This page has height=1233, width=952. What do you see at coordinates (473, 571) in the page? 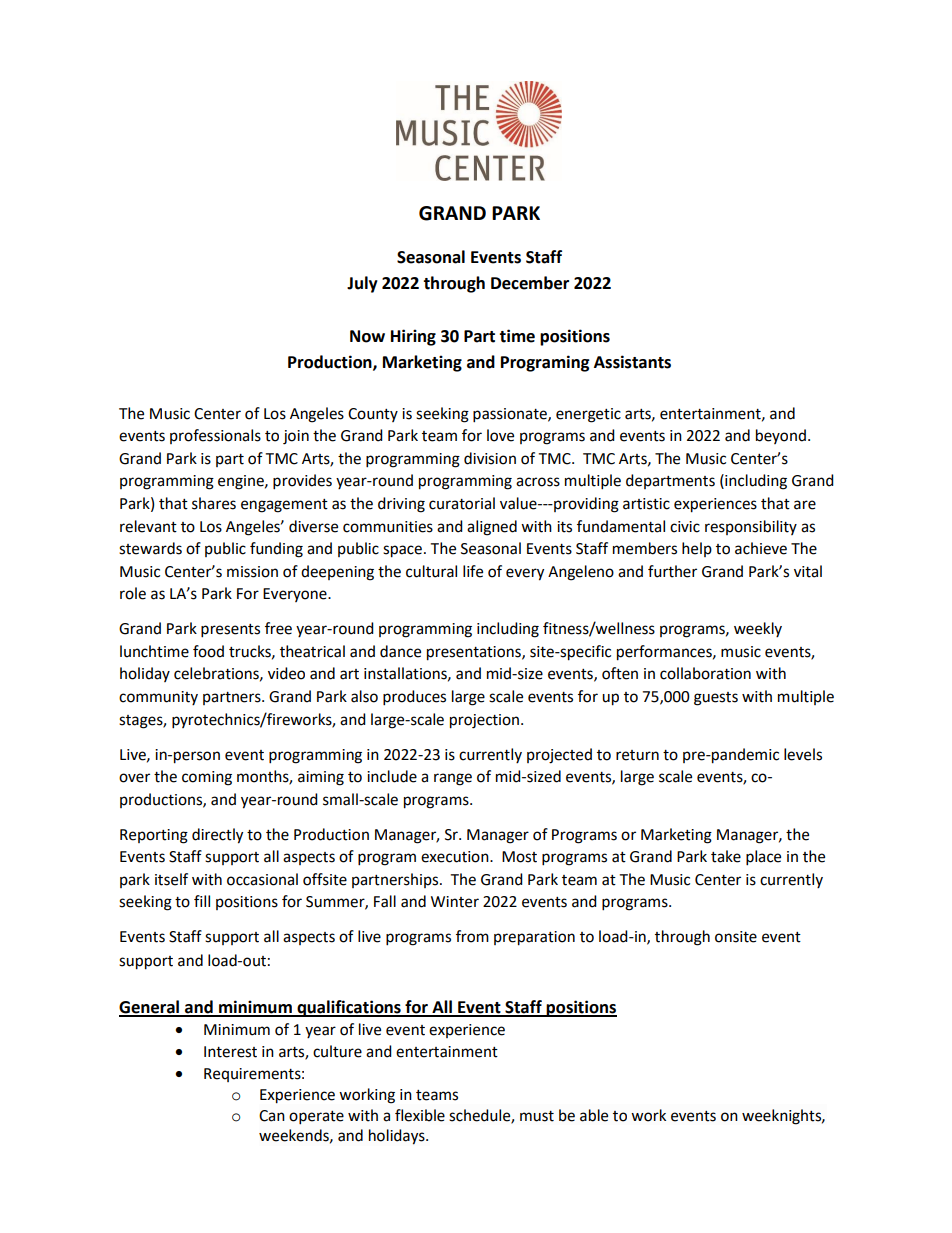
I see `life` at bounding box center [473, 571].
